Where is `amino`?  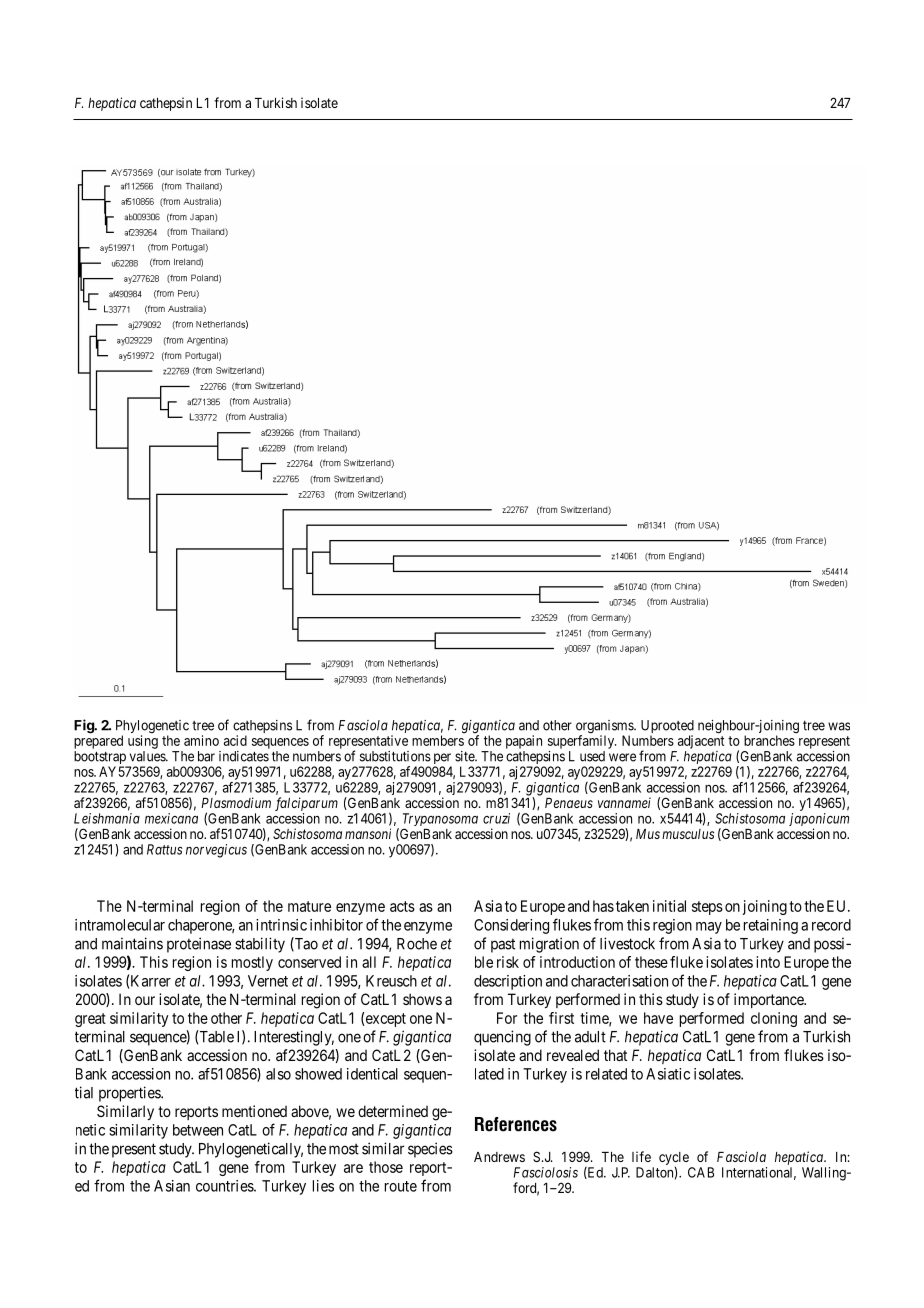
amino is located at coordinates (201, 740).
